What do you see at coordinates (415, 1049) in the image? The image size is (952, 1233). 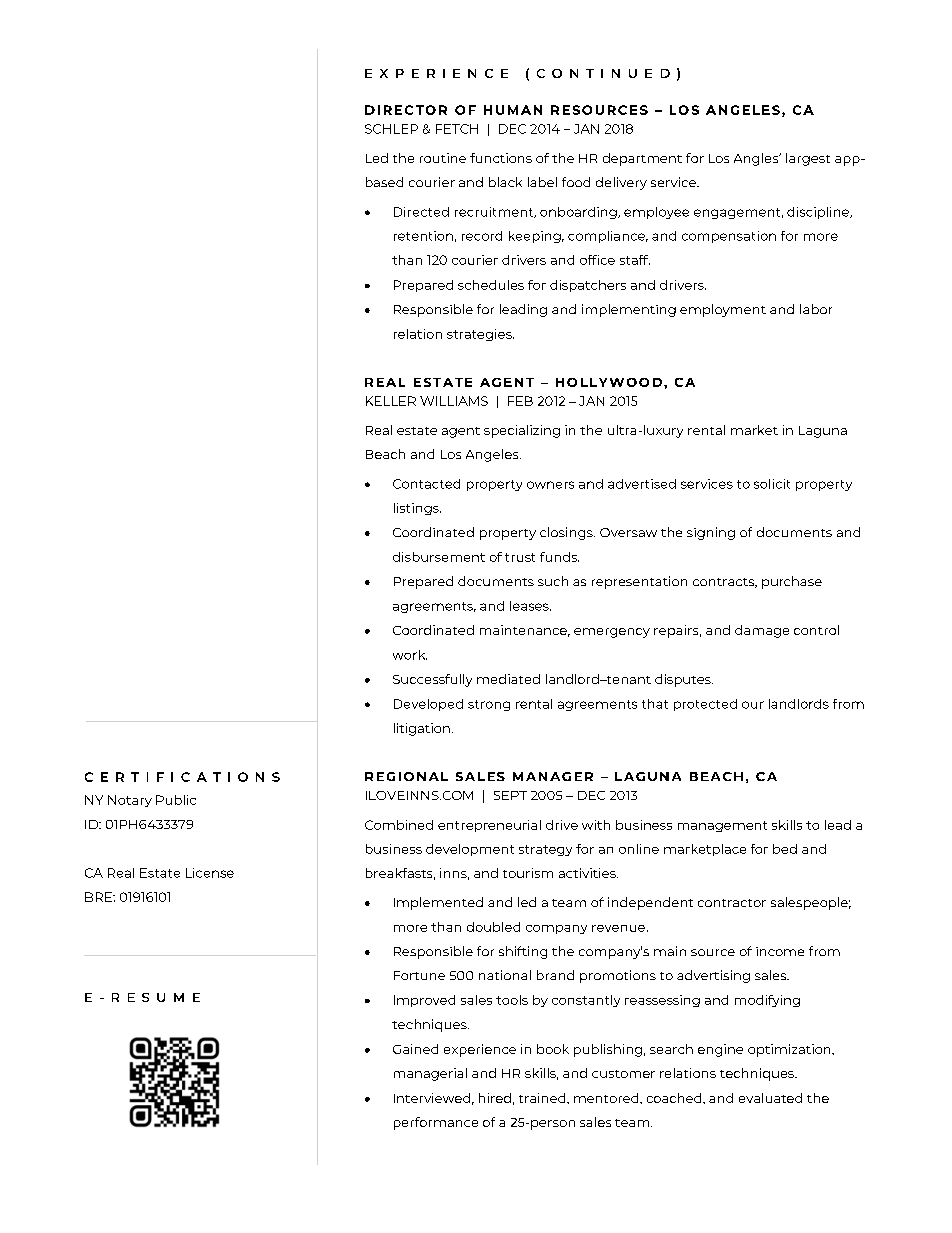 I see `Gained` at bounding box center [415, 1049].
